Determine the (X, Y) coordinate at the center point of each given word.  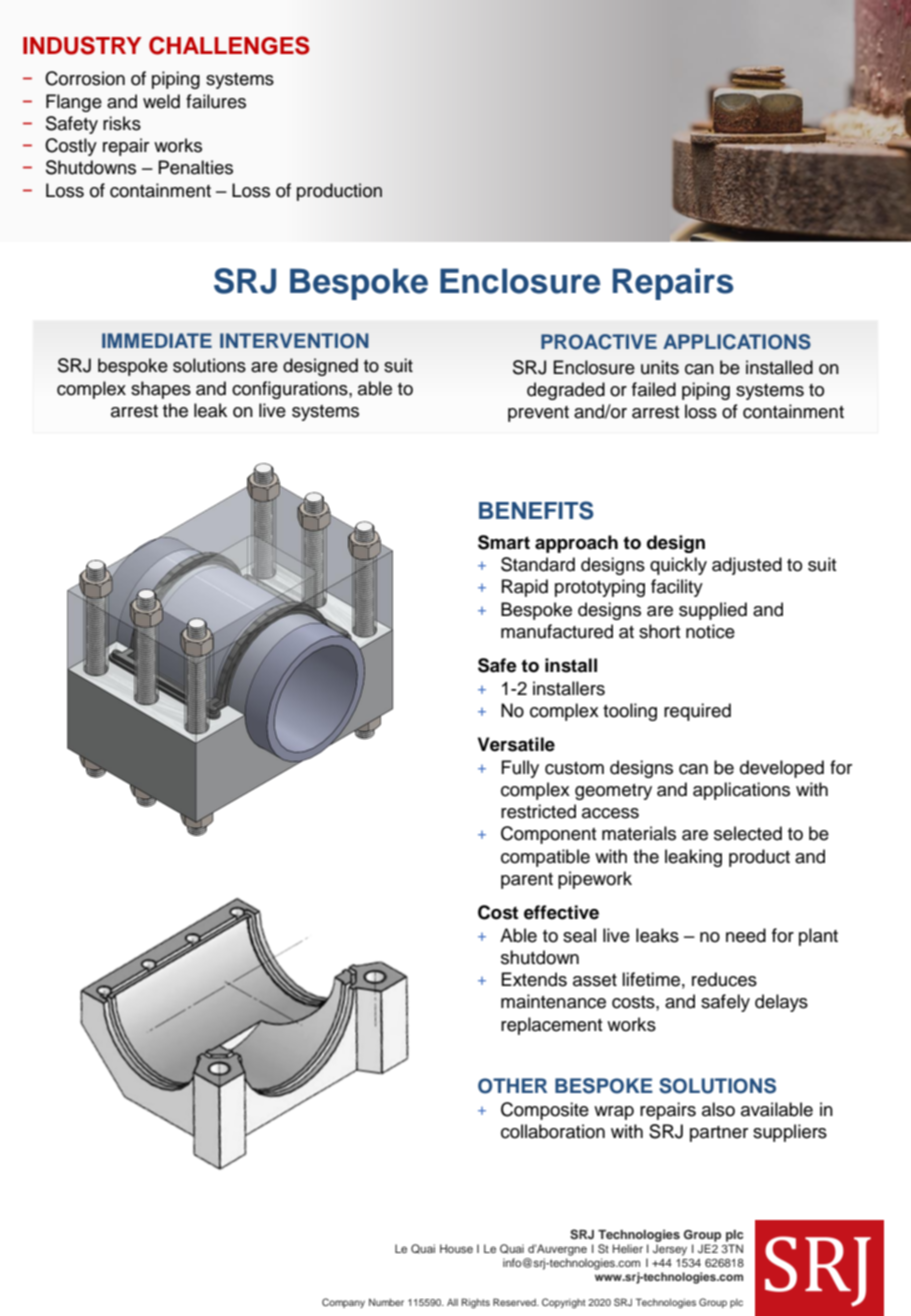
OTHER (512, 1086)
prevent (538, 414)
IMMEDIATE (157, 340)
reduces (724, 979)
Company (343, 1303)
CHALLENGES (229, 45)
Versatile (516, 744)
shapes (161, 390)
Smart (504, 542)
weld (161, 101)
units (660, 367)
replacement (551, 1026)
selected (748, 833)
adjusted (747, 566)
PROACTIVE (599, 342)
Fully (520, 769)
